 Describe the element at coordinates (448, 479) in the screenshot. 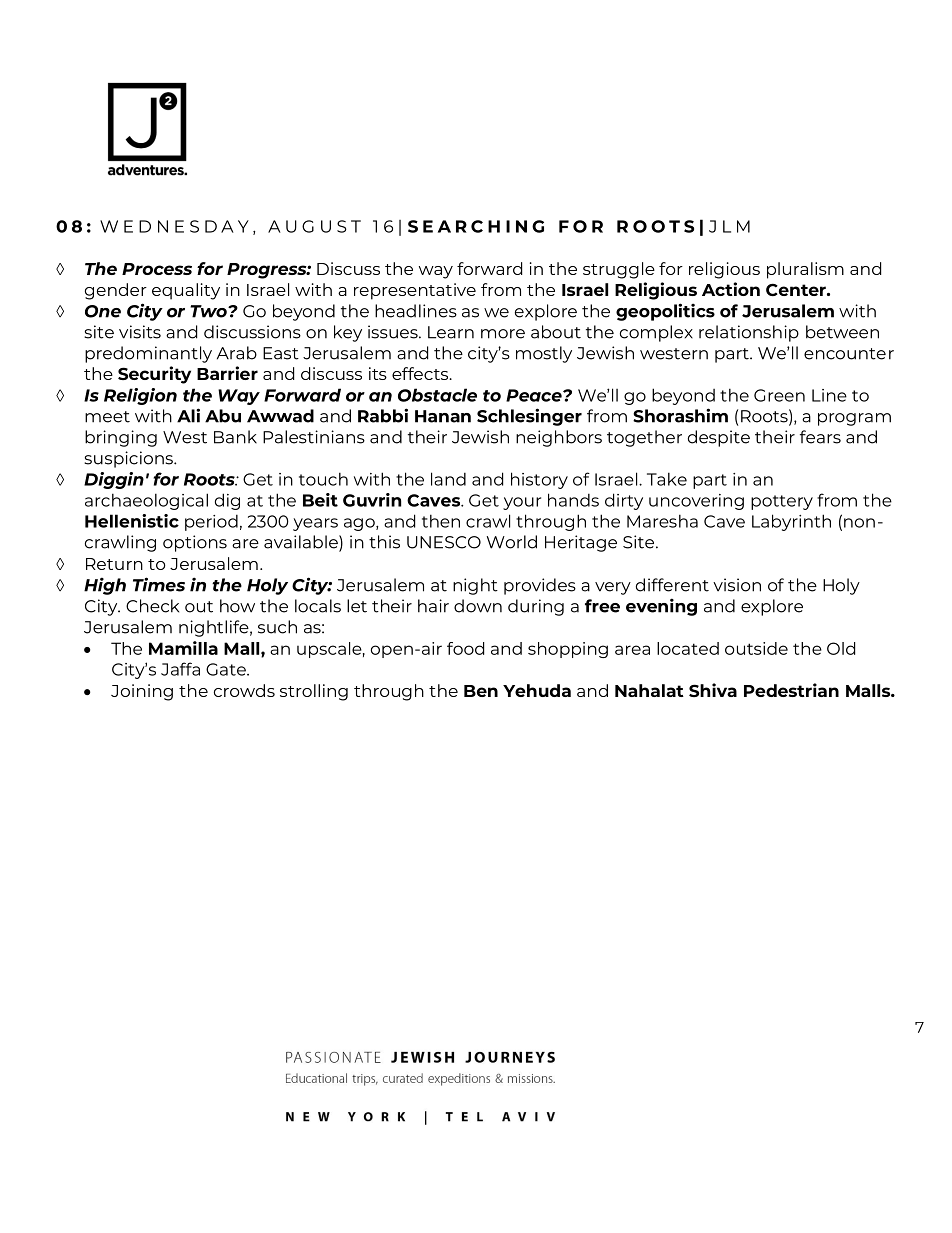

I see `land` at that location.
